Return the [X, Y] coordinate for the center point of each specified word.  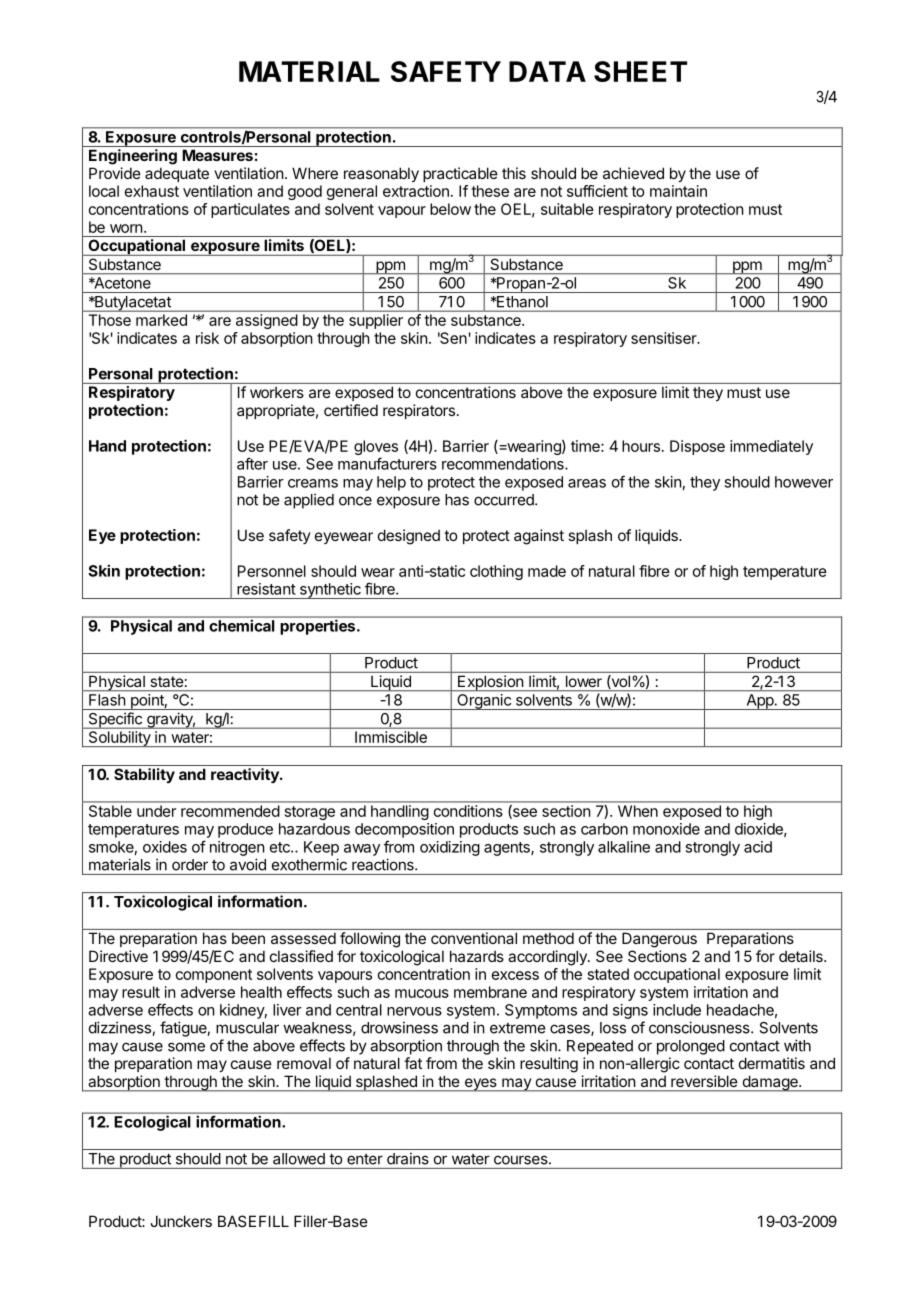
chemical [242, 626]
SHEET [640, 71]
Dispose [697, 447]
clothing [496, 572]
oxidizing [450, 848]
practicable [460, 174]
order [190, 865]
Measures [217, 155]
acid [758, 847]
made [547, 571]
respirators [419, 411]
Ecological [152, 1123]
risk [207, 338]
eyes [480, 1085]
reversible [704, 1081]
